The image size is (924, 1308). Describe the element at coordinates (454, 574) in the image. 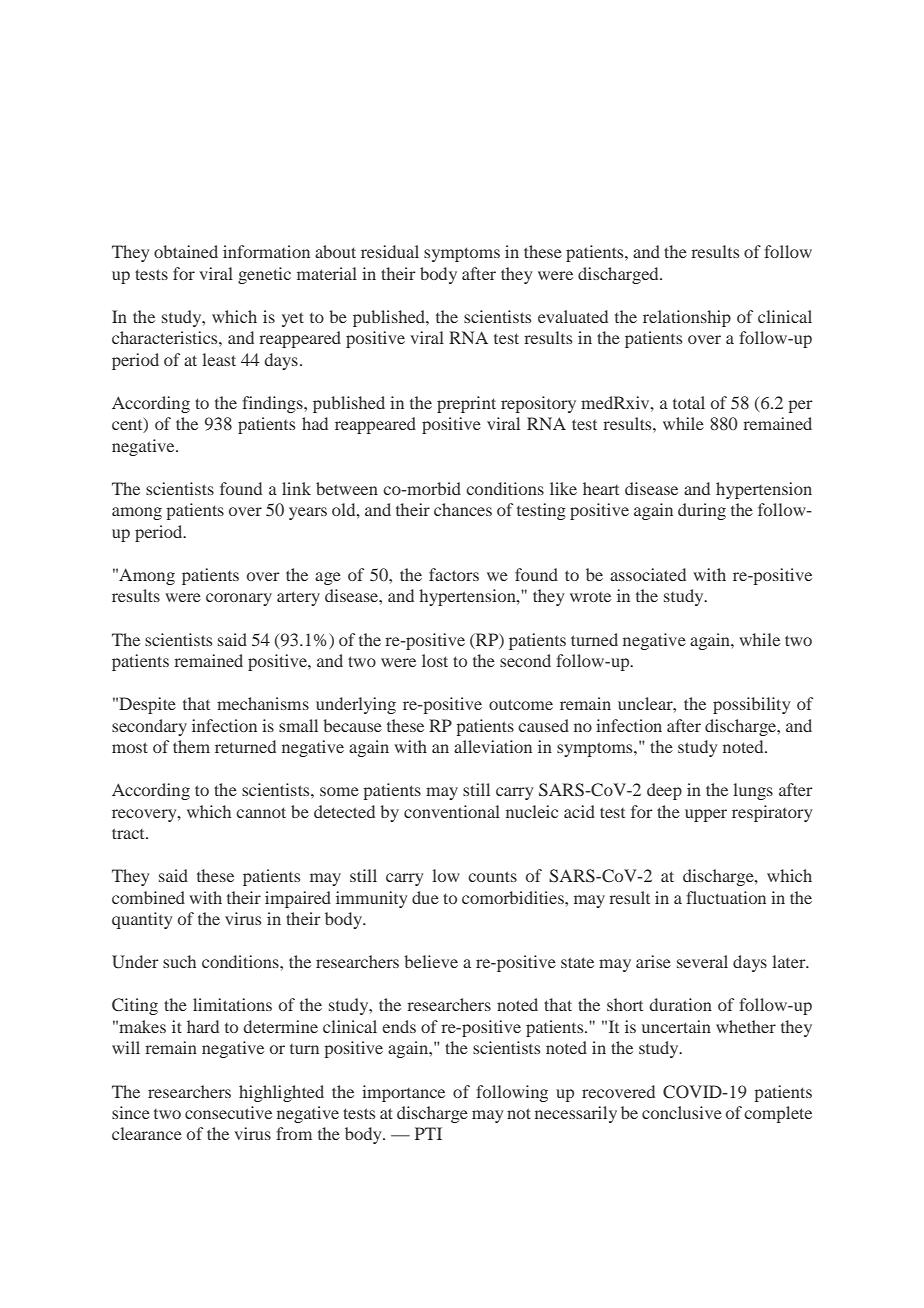

I see `factors` at that location.
